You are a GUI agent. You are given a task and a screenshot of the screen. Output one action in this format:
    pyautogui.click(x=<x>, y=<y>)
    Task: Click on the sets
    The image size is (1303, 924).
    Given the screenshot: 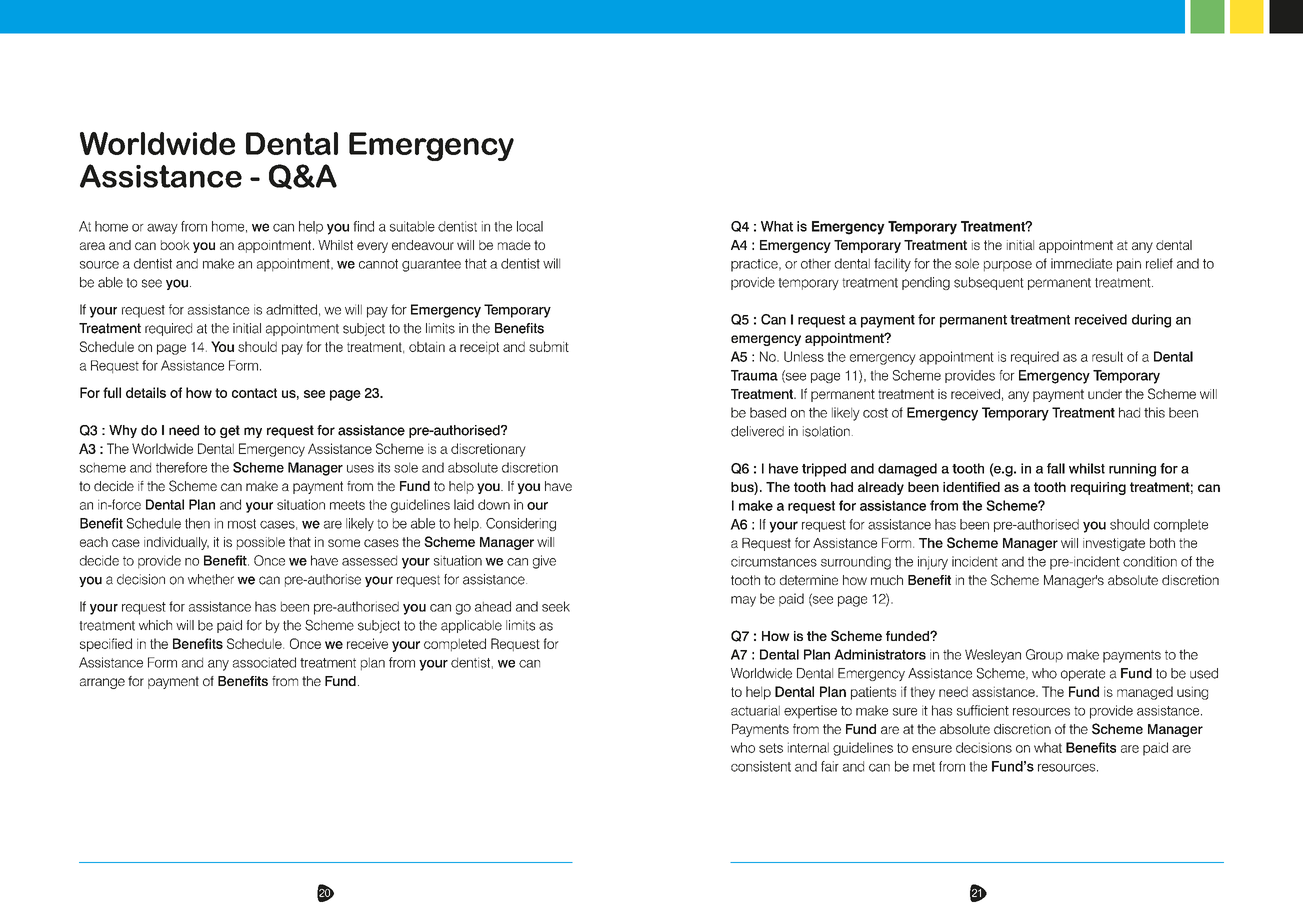 What is the action you would take?
    pyautogui.click(x=771, y=748)
